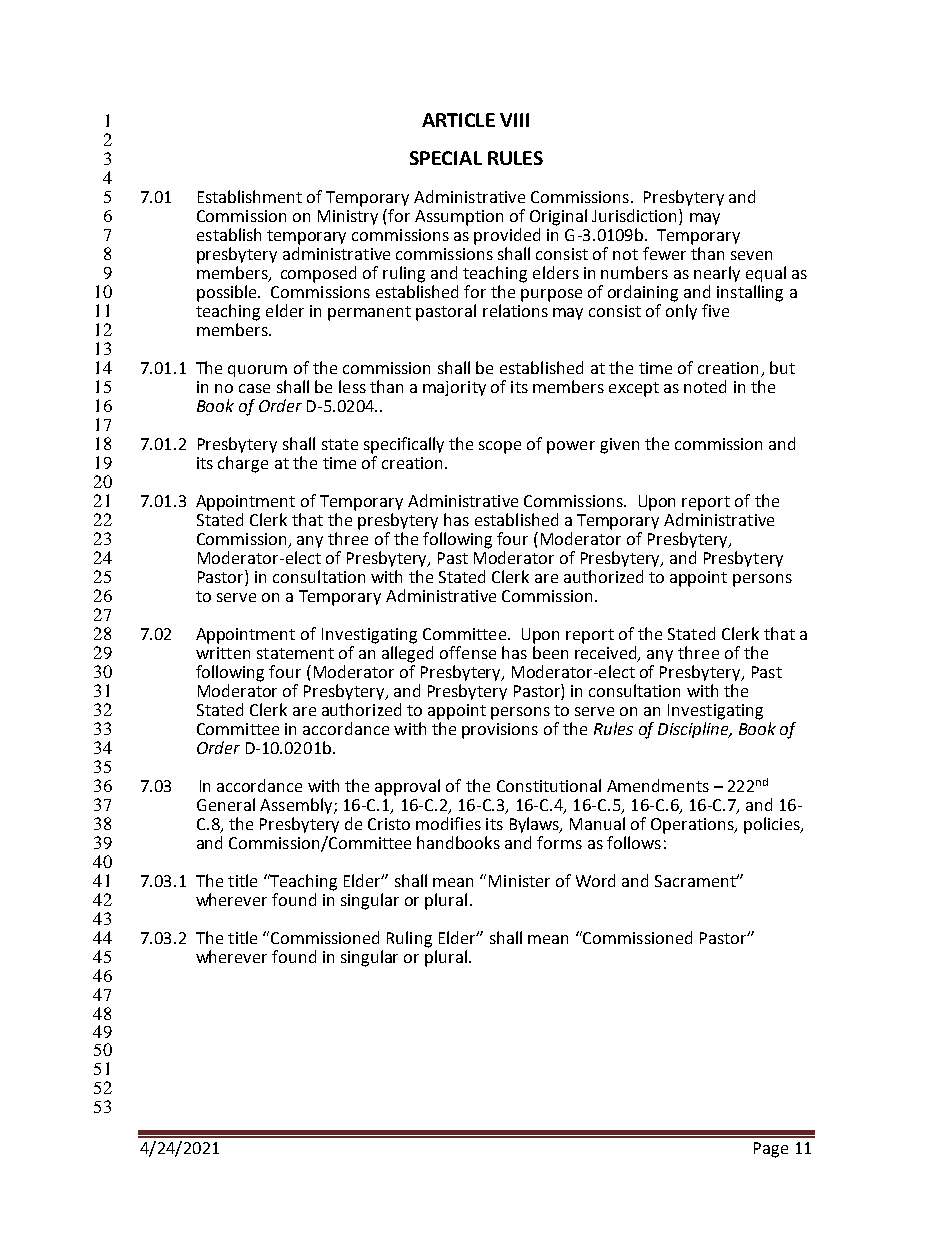  I want to click on Discipline, so click(694, 730).
